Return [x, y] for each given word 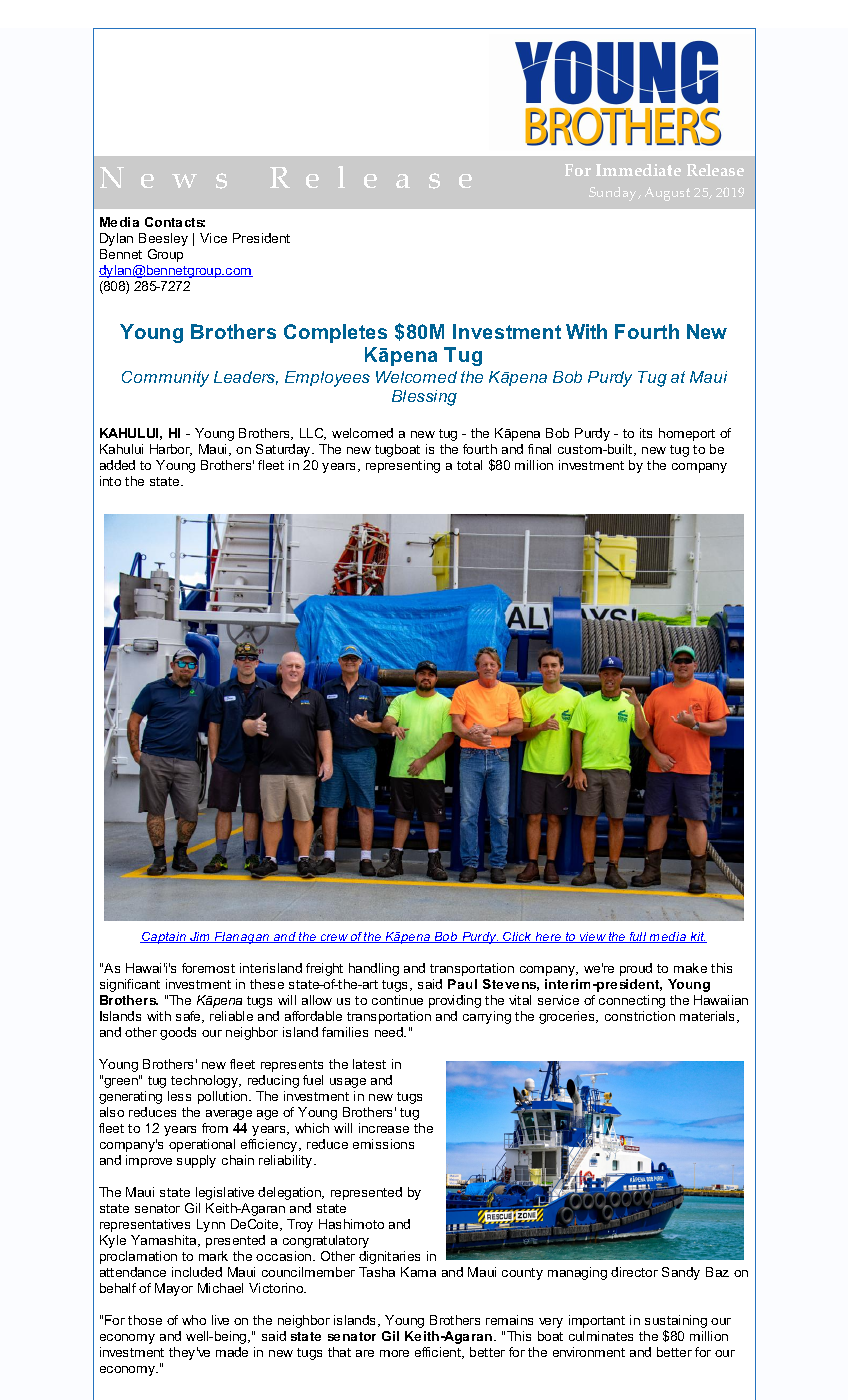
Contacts [175, 222]
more [394, 1353]
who [194, 1320]
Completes [335, 333]
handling [374, 969]
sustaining [676, 1323]
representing [403, 466]
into [110, 481]
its [646, 433]
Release [715, 170]
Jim [200, 937]
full [638, 937]
